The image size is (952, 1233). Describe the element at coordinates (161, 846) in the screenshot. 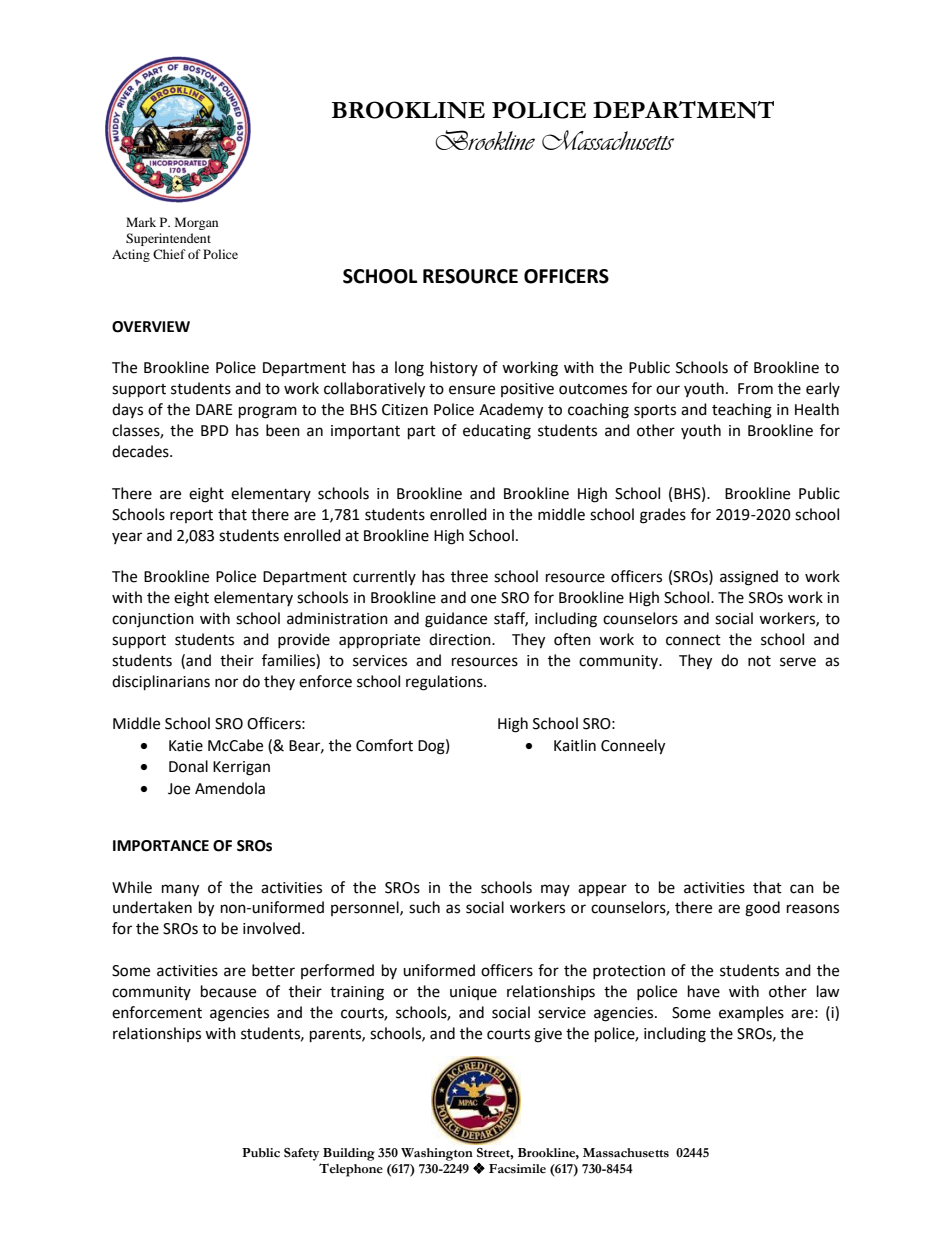

I see `IMPORTANCE` at that location.
